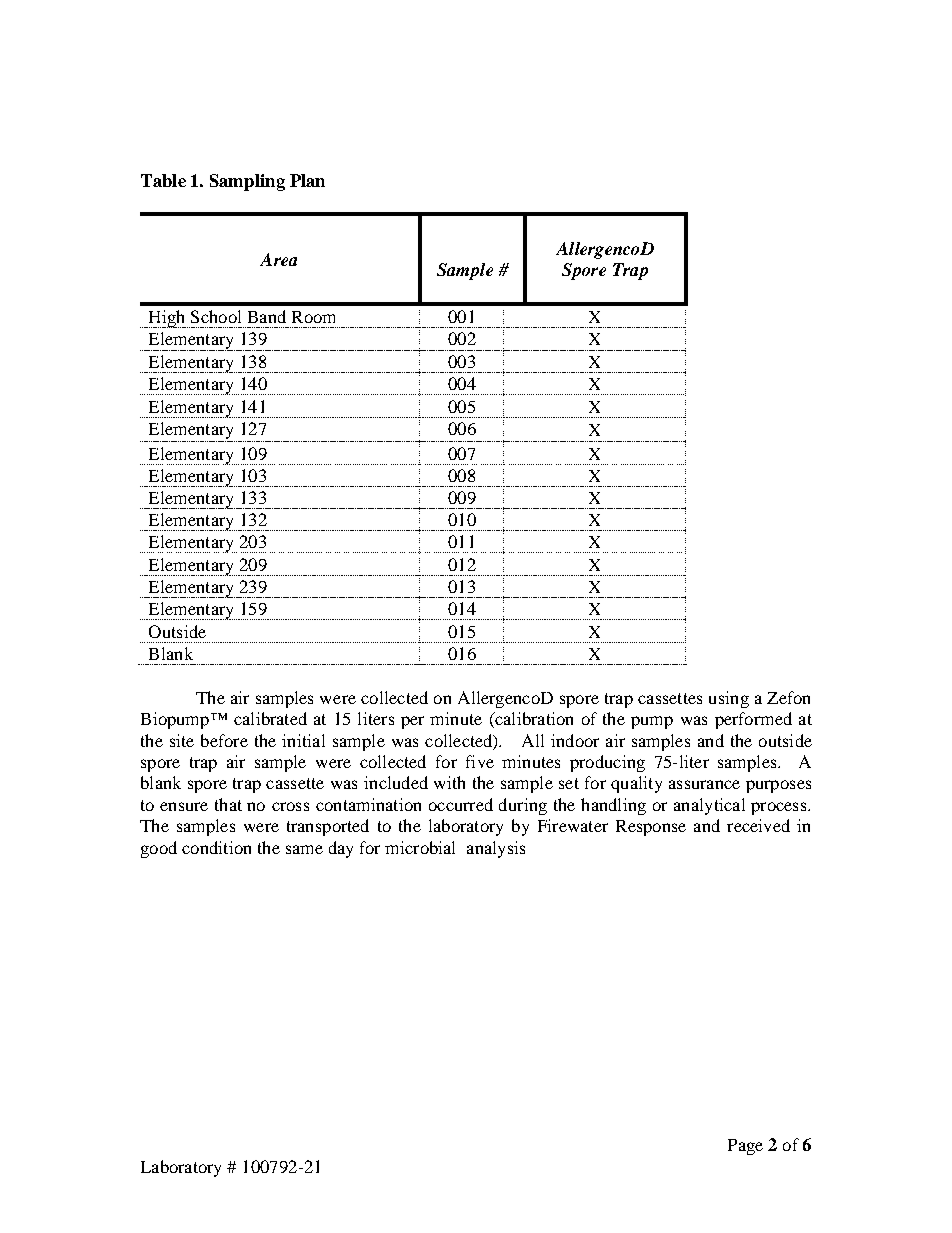 The image size is (952, 1233). What do you see at coordinates (228, 804) in the screenshot?
I see `that` at bounding box center [228, 804].
